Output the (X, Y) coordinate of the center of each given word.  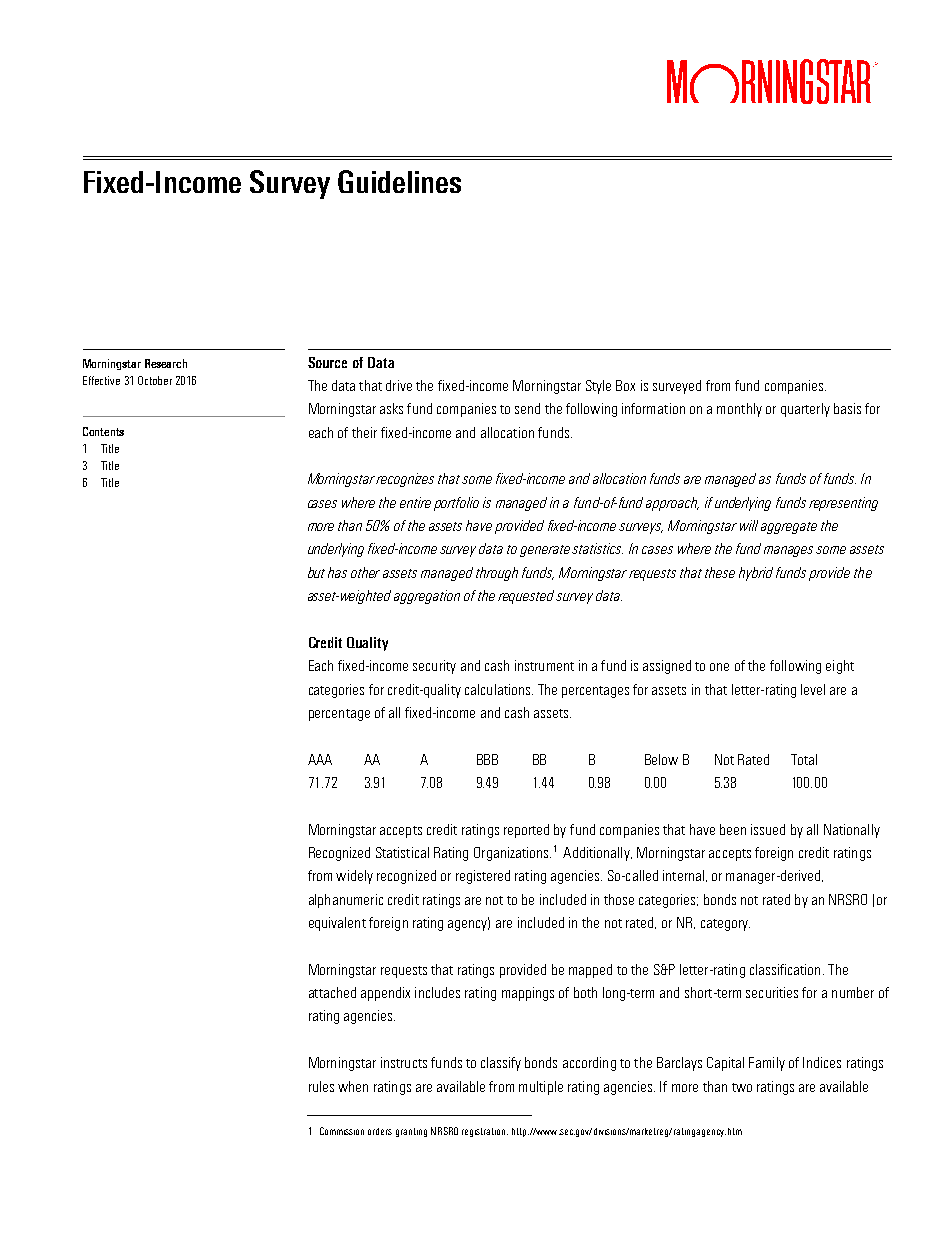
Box (625, 385)
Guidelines (399, 181)
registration (485, 1132)
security (434, 667)
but (316, 572)
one (719, 667)
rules (321, 1086)
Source (327, 362)
